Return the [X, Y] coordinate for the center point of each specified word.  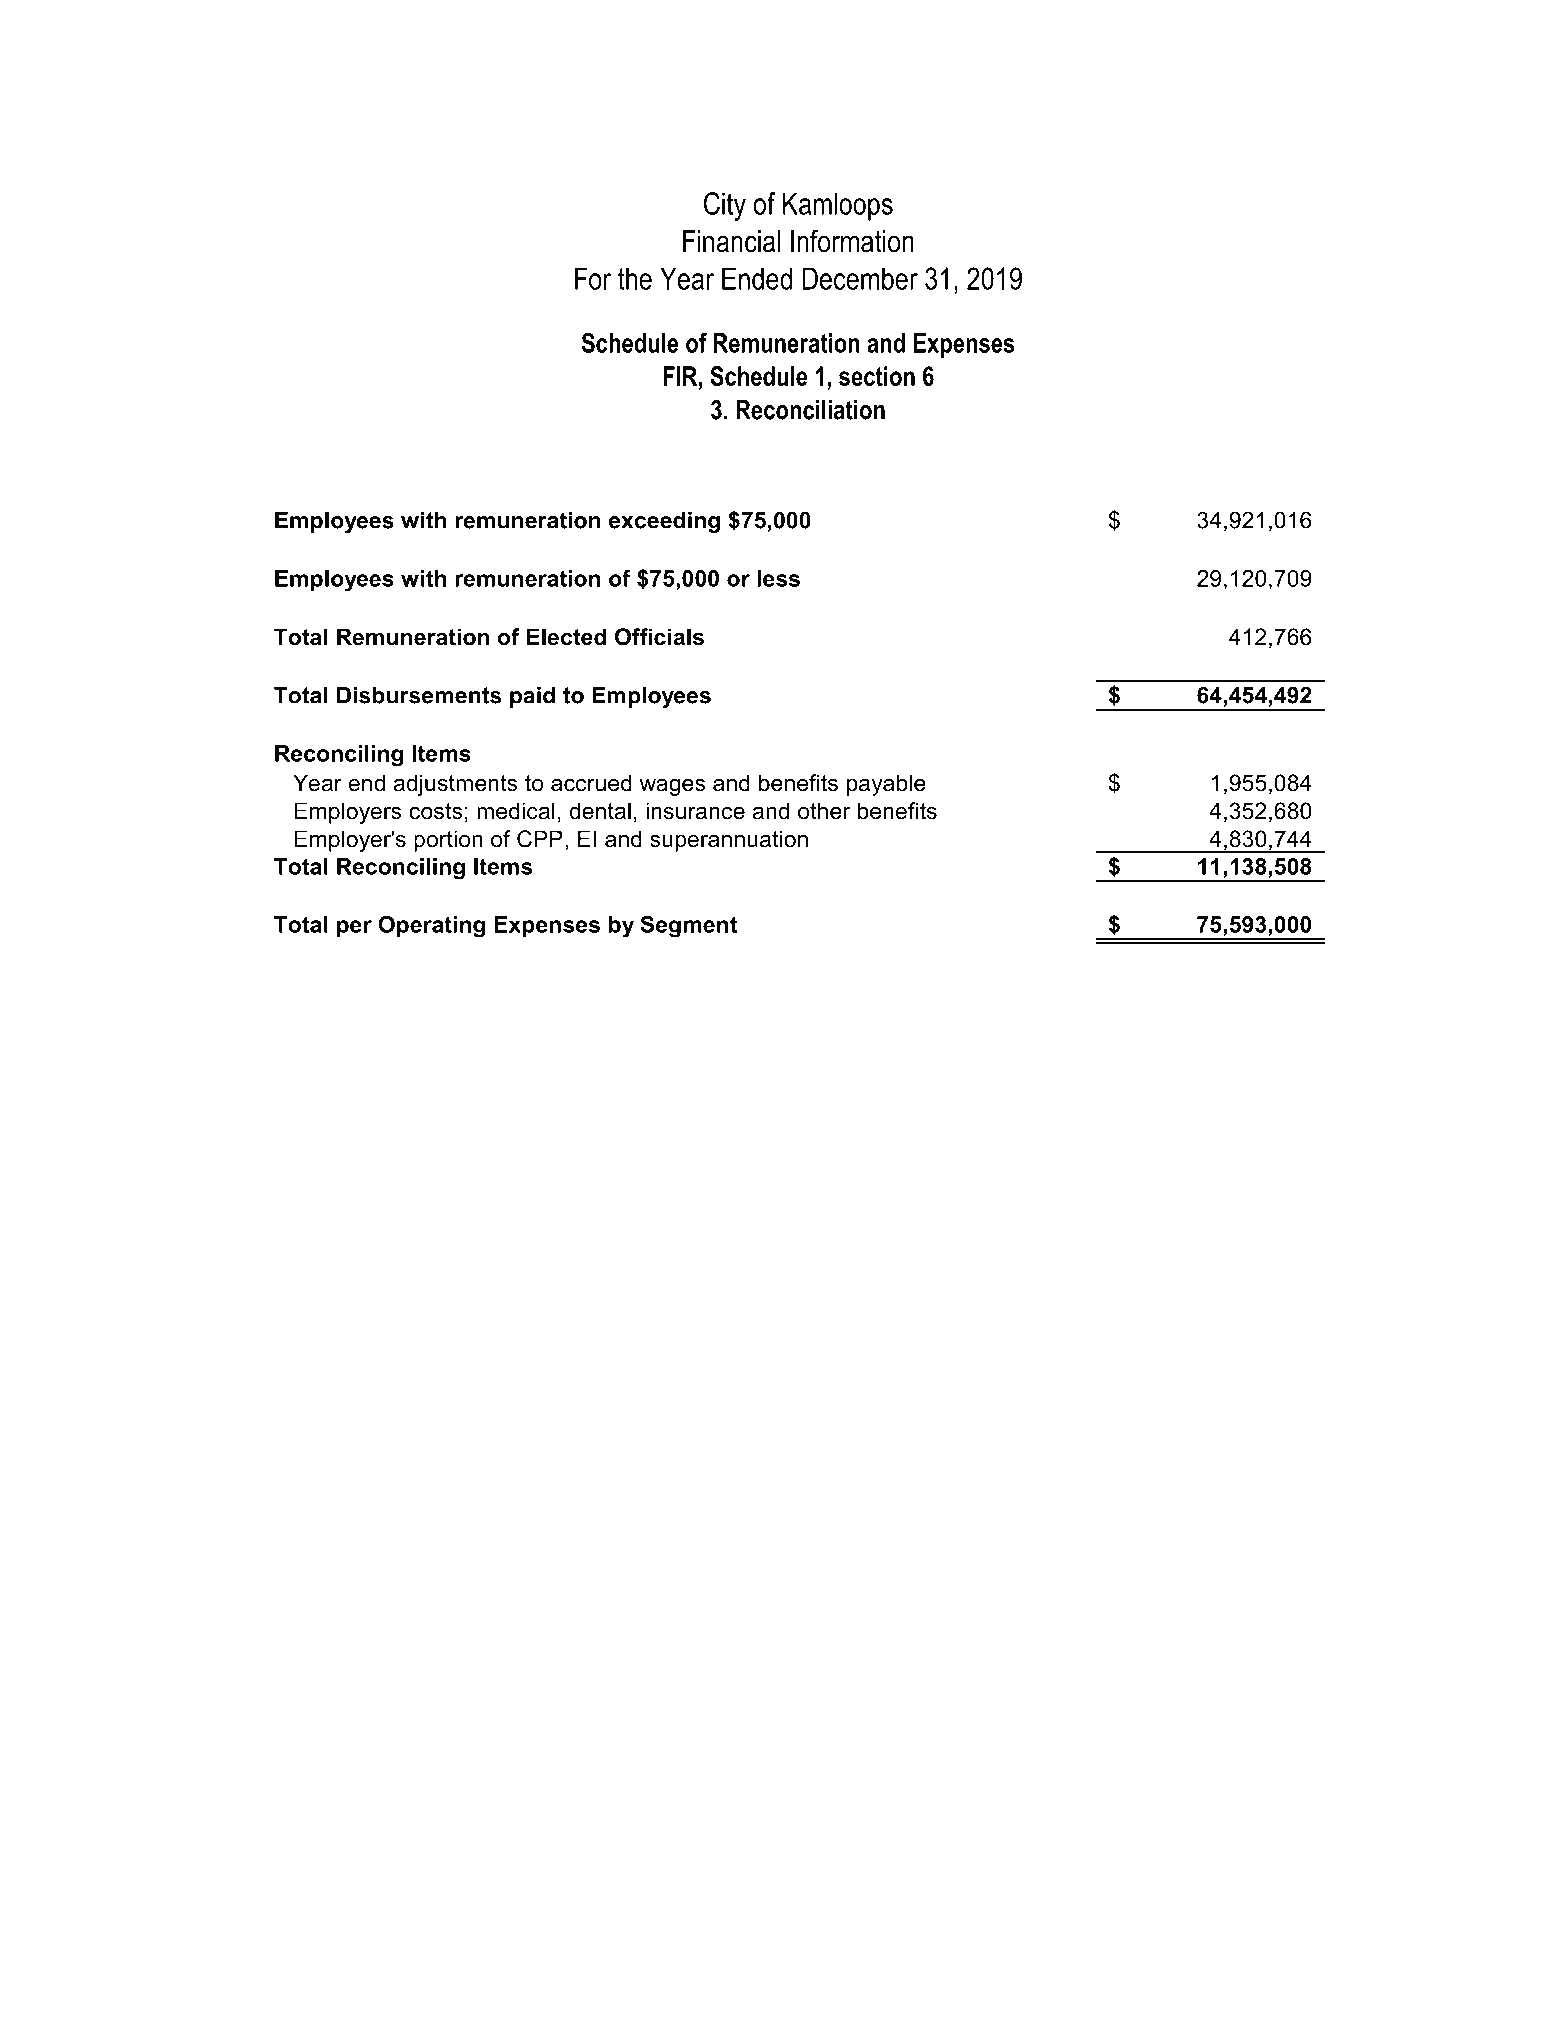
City [725, 206]
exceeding [664, 522]
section [877, 376]
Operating [431, 926]
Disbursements [419, 695]
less [778, 578]
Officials [659, 637]
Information [852, 241]
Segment [688, 926]
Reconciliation [810, 410]
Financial [731, 241]
